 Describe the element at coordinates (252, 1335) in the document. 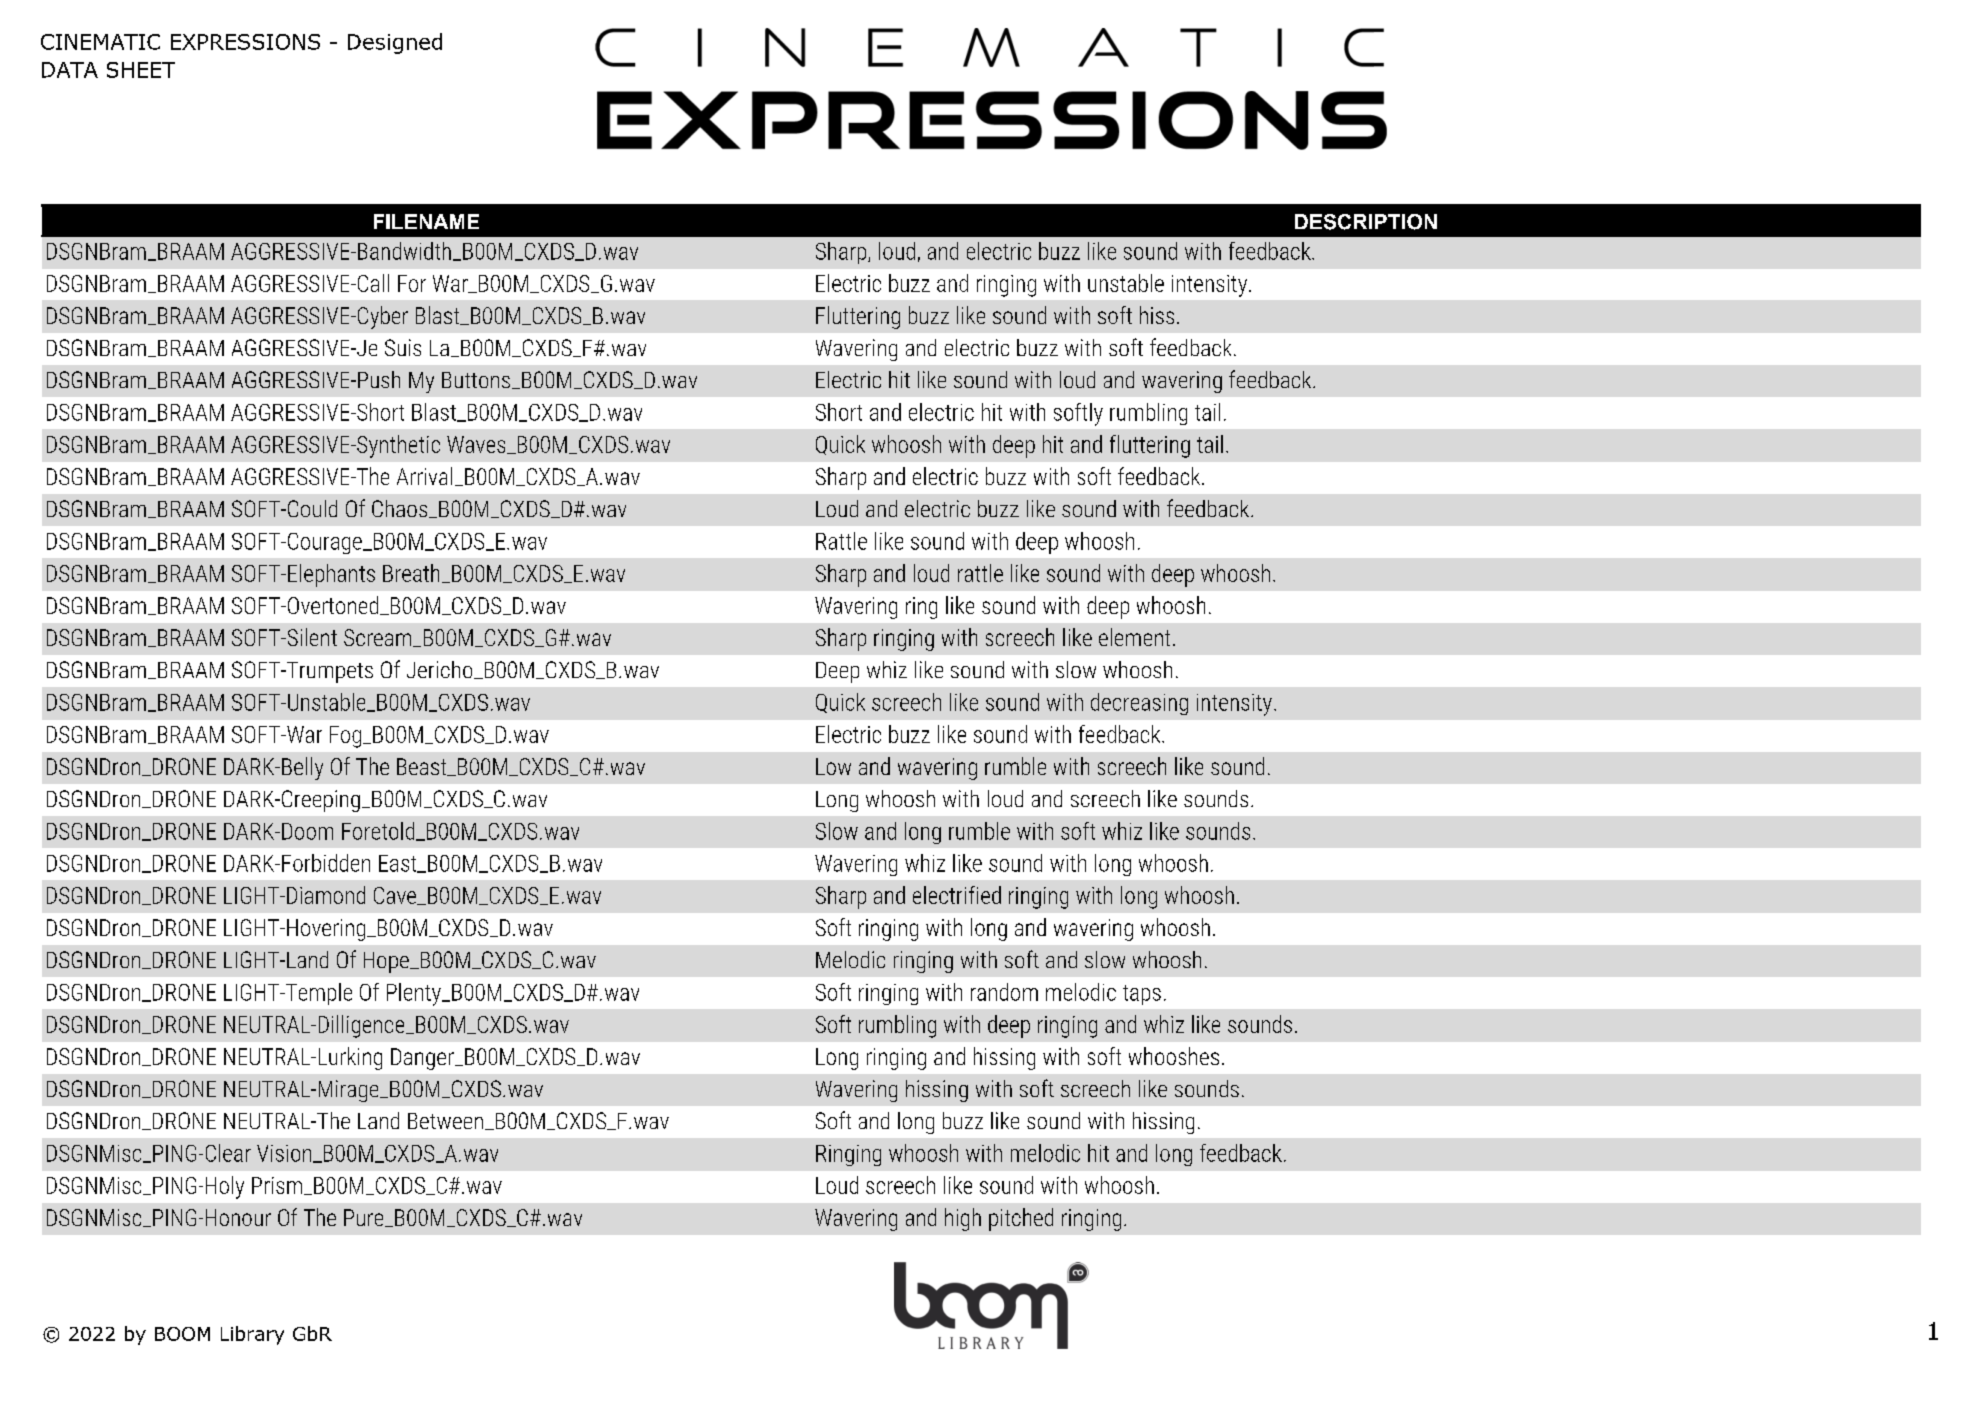

I see `Library` at that location.
